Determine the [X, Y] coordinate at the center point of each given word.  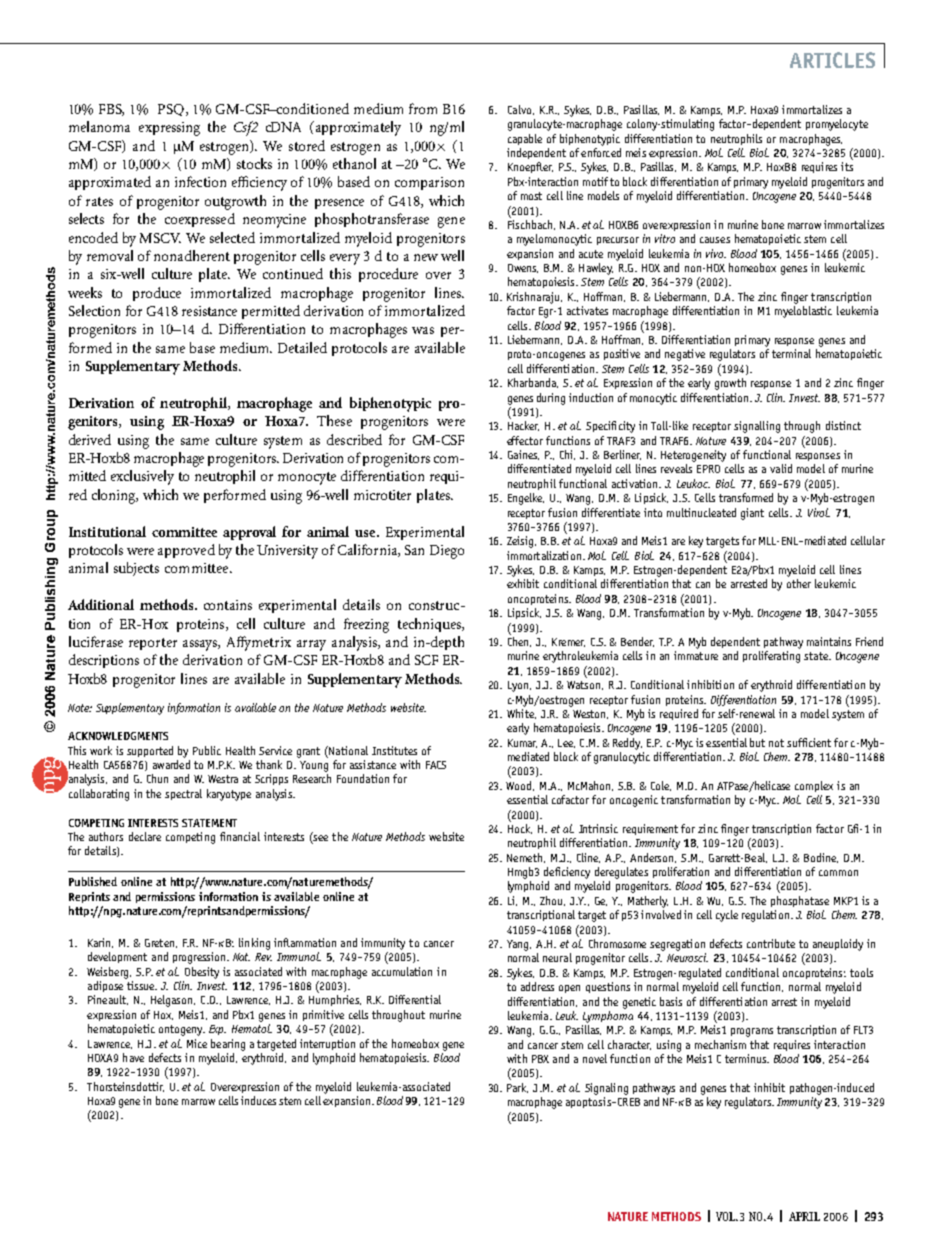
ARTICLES [832, 60]
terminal [791, 353]
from [423, 108]
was [423, 330]
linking [254, 944]
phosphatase [800, 901]
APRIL [804, 1216]
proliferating [771, 657]
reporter [153, 644]
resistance [209, 311]
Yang [519, 945]
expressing [169, 129]
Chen [519, 642]
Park [517, 1088]
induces [258, 1100]
